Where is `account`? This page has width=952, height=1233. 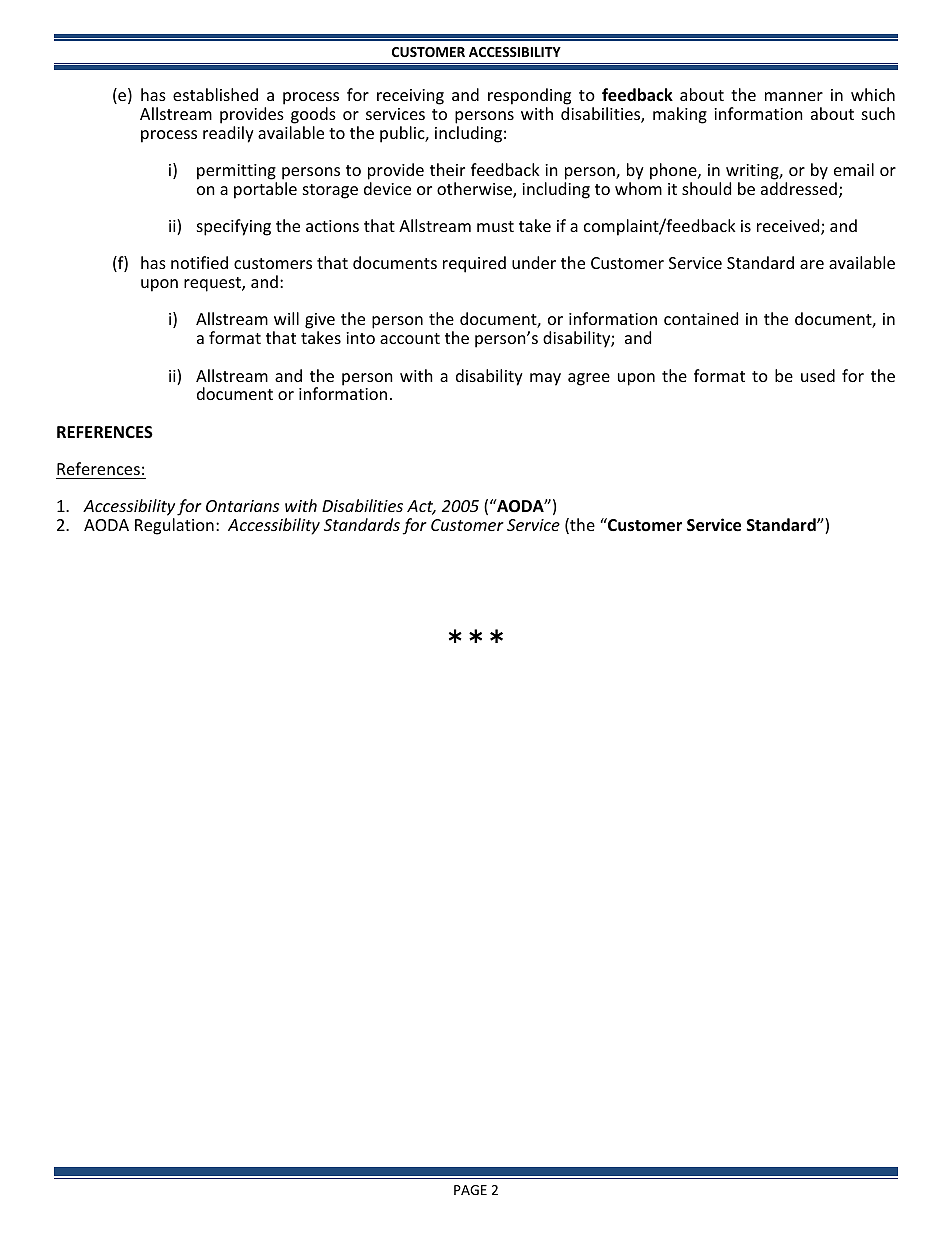
account is located at coordinates (410, 338).
